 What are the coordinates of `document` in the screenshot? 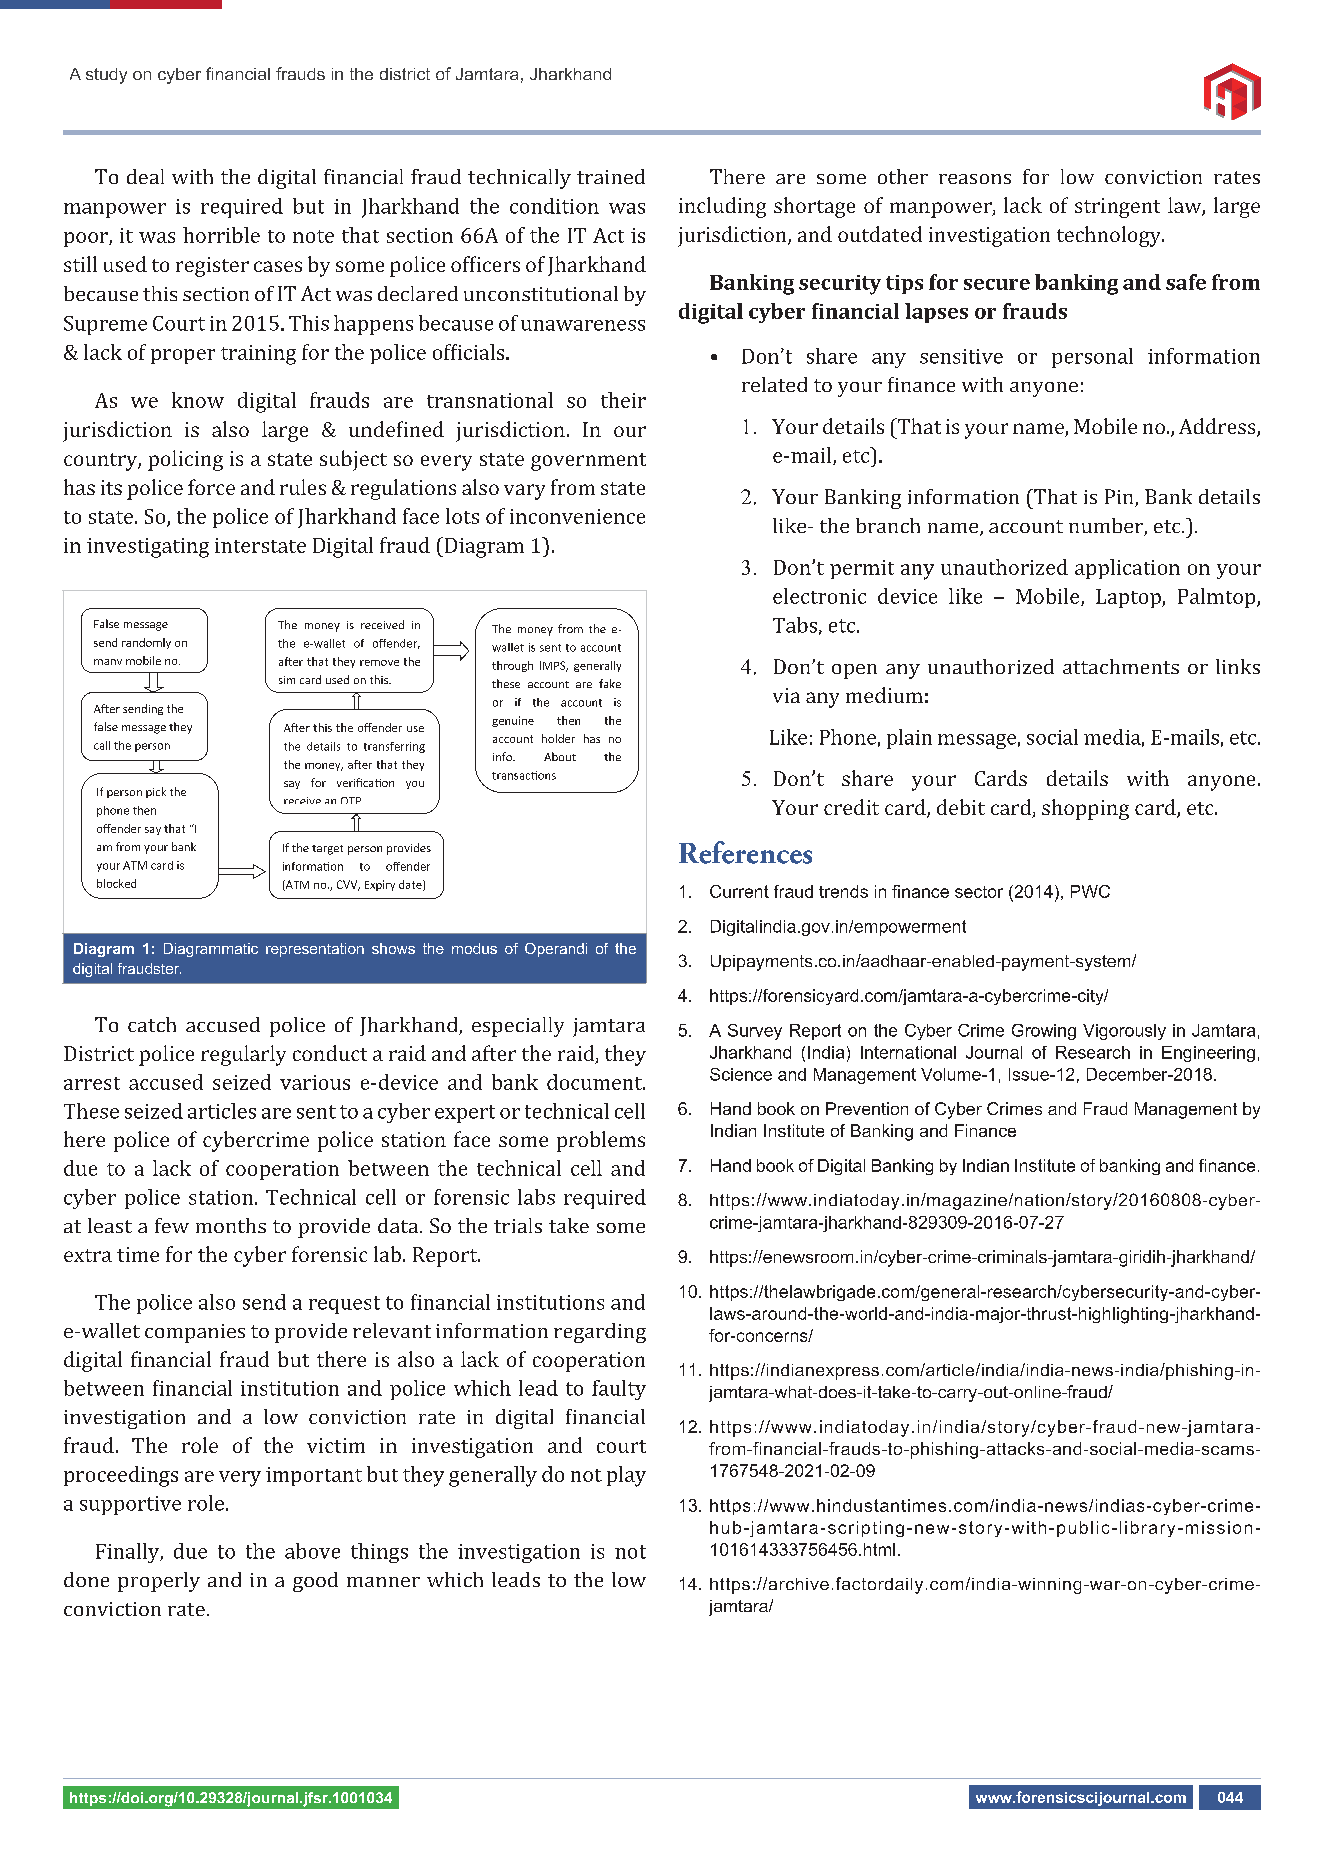 It's located at (595, 1082).
